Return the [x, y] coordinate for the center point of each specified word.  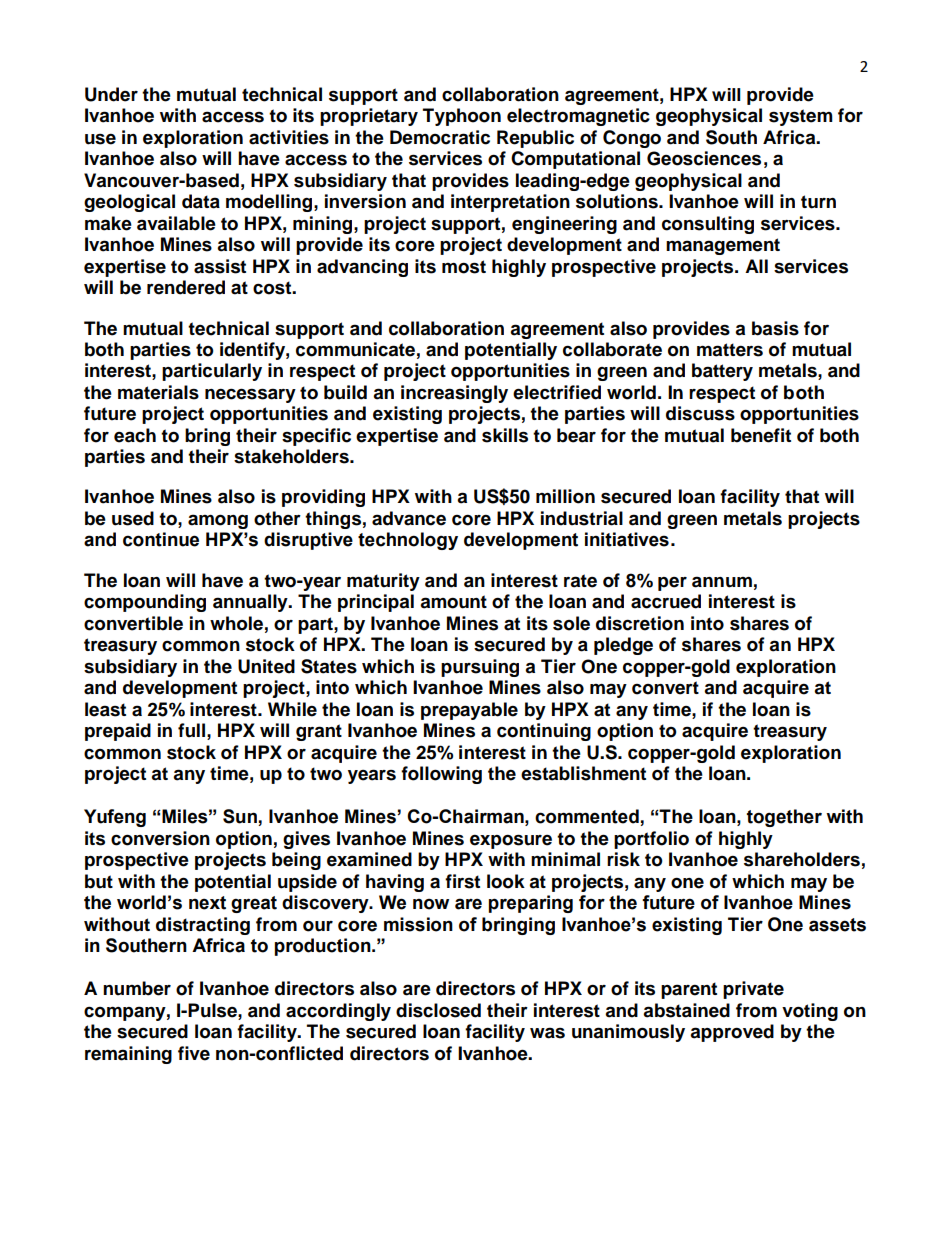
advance [409, 518]
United [266, 666]
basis [775, 328]
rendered [186, 287]
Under [111, 94]
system [801, 117]
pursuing [480, 668]
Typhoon [462, 117]
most [464, 267]
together [784, 818]
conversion [160, 838]
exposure [511, 841]
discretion [640, 623]
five [194, 1053]
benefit [761, 435]
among [218, 521]
